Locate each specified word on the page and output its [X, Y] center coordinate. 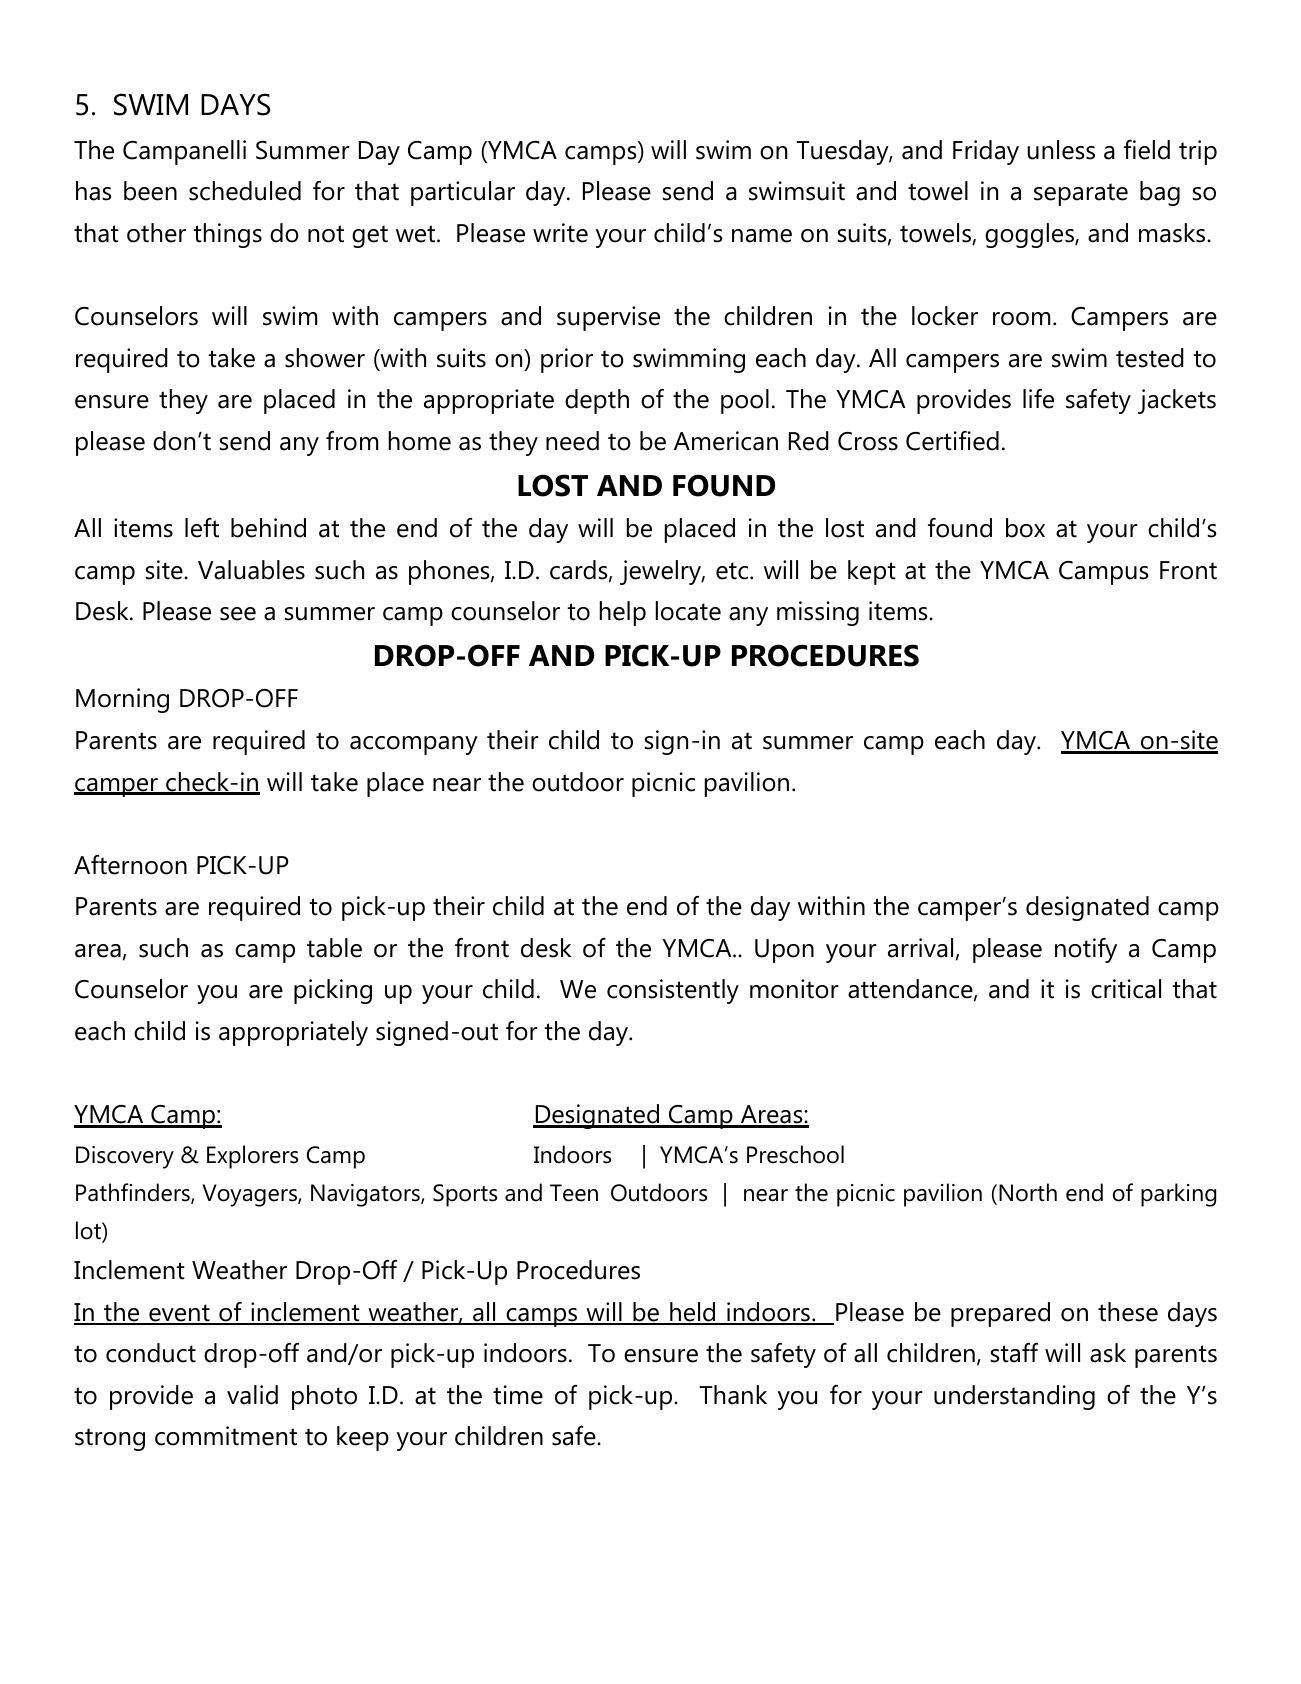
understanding [1014, 1397]
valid [252, 1395]
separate [1081, 194]
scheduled [245, 191]
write [560, 233]
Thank [733, 1395]
